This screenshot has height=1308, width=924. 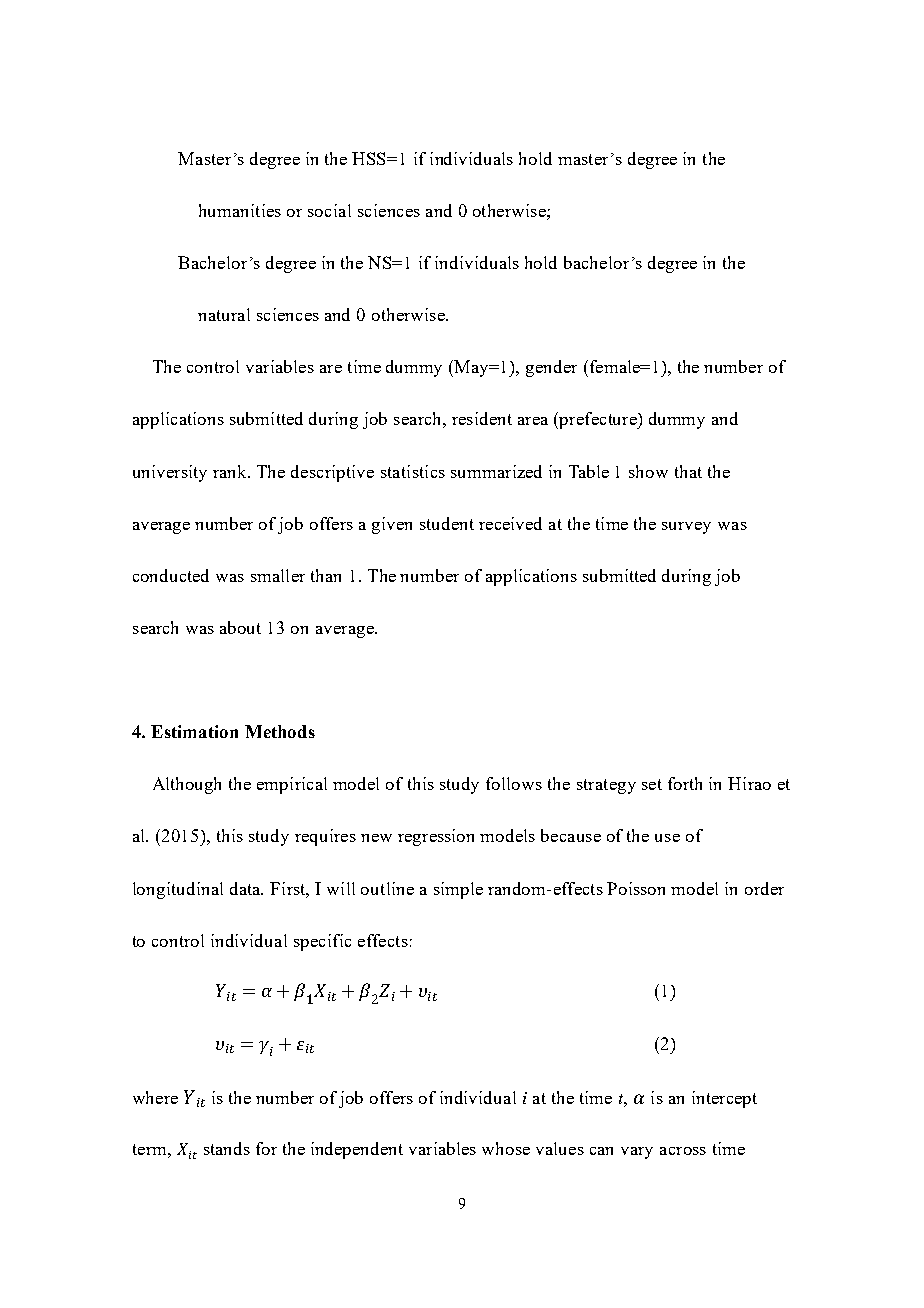 What do you see at coordinates (506, 1148) in the screenshot?
I see `whose` at bounding box center [506, 1148].
